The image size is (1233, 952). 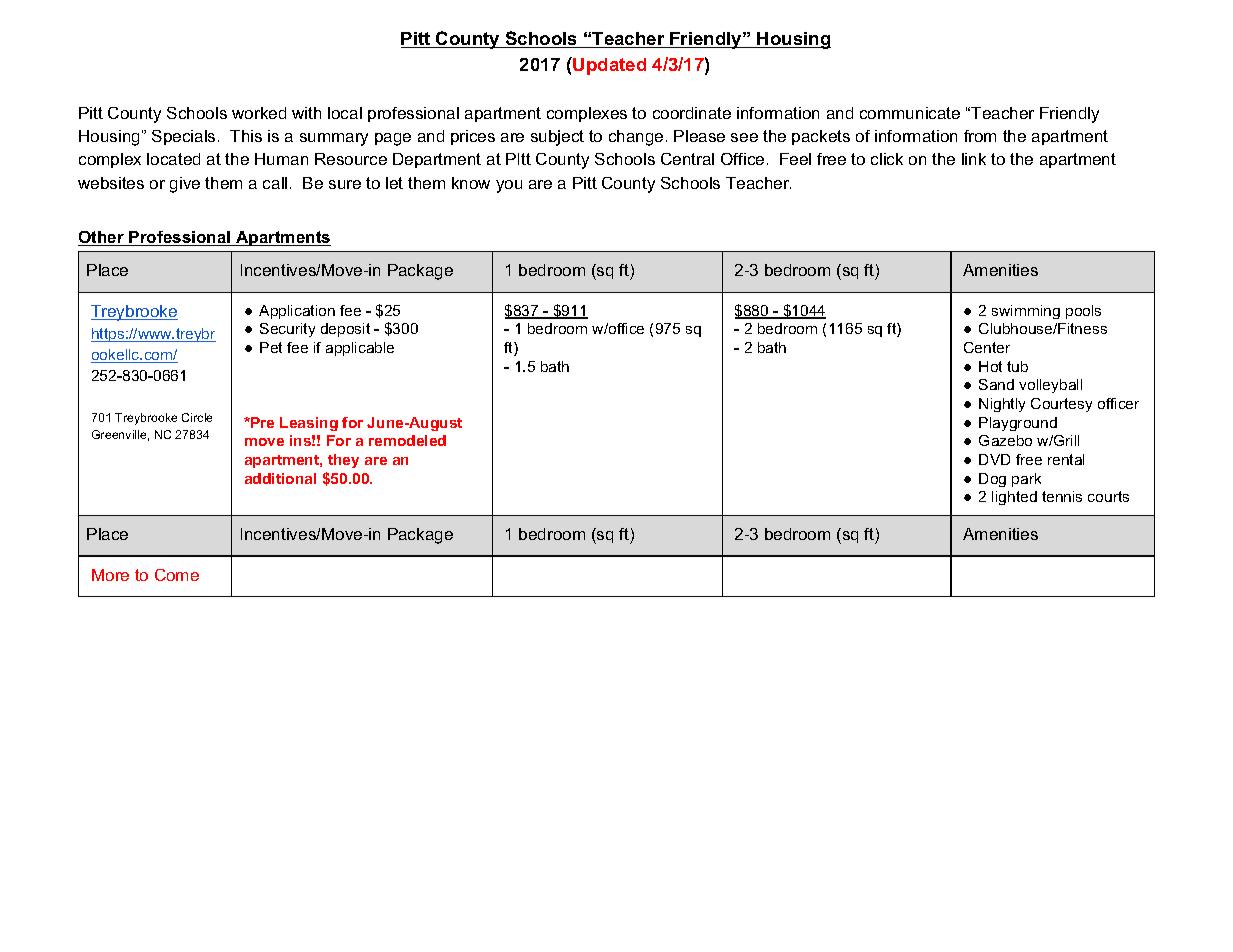 I want to click on additional, so click(x=280, y=478).
